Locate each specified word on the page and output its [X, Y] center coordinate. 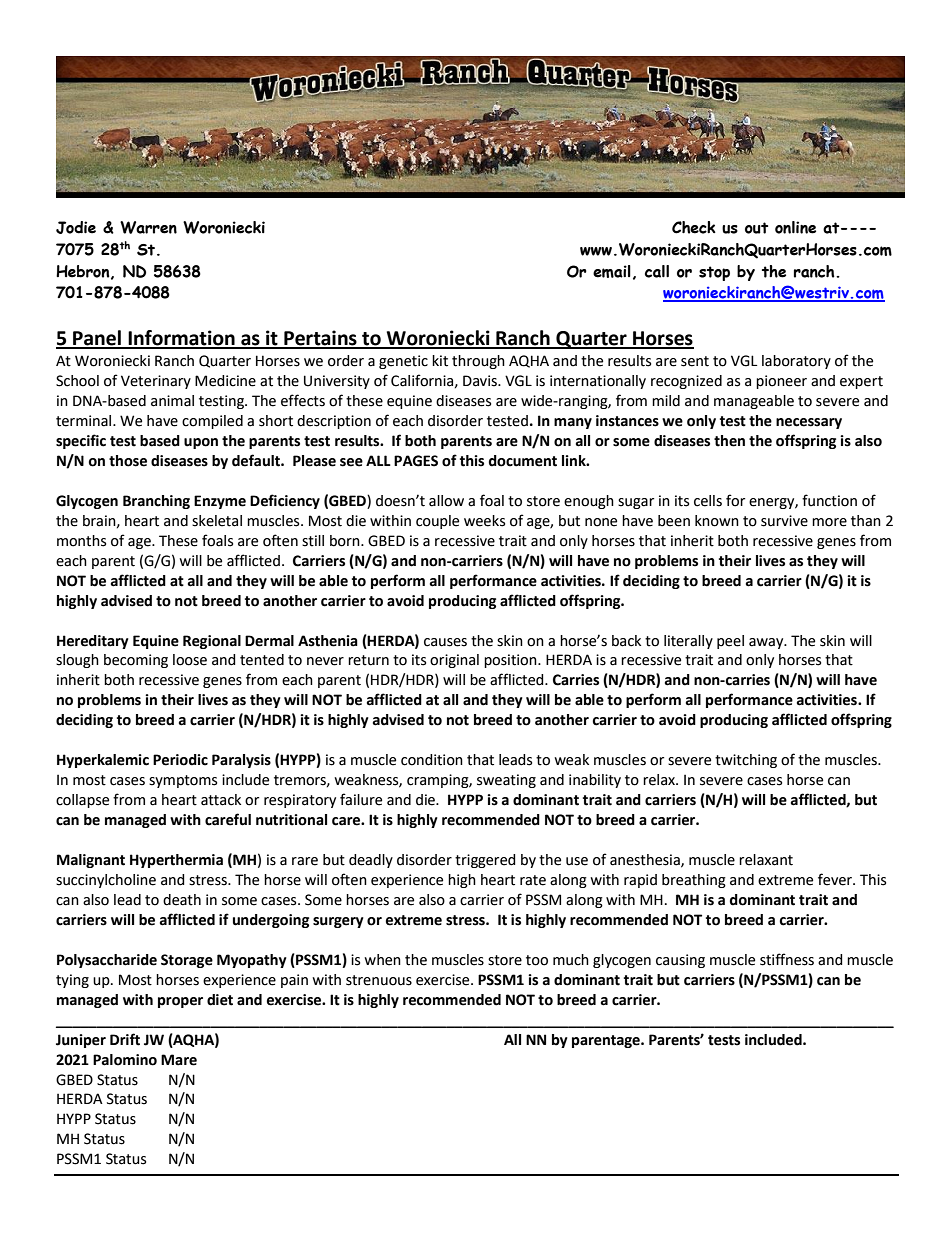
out [756, 228]
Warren [148, 227]
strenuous [379, 980]
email [612, 271]
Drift [125, 1039]
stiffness [787, 959]
